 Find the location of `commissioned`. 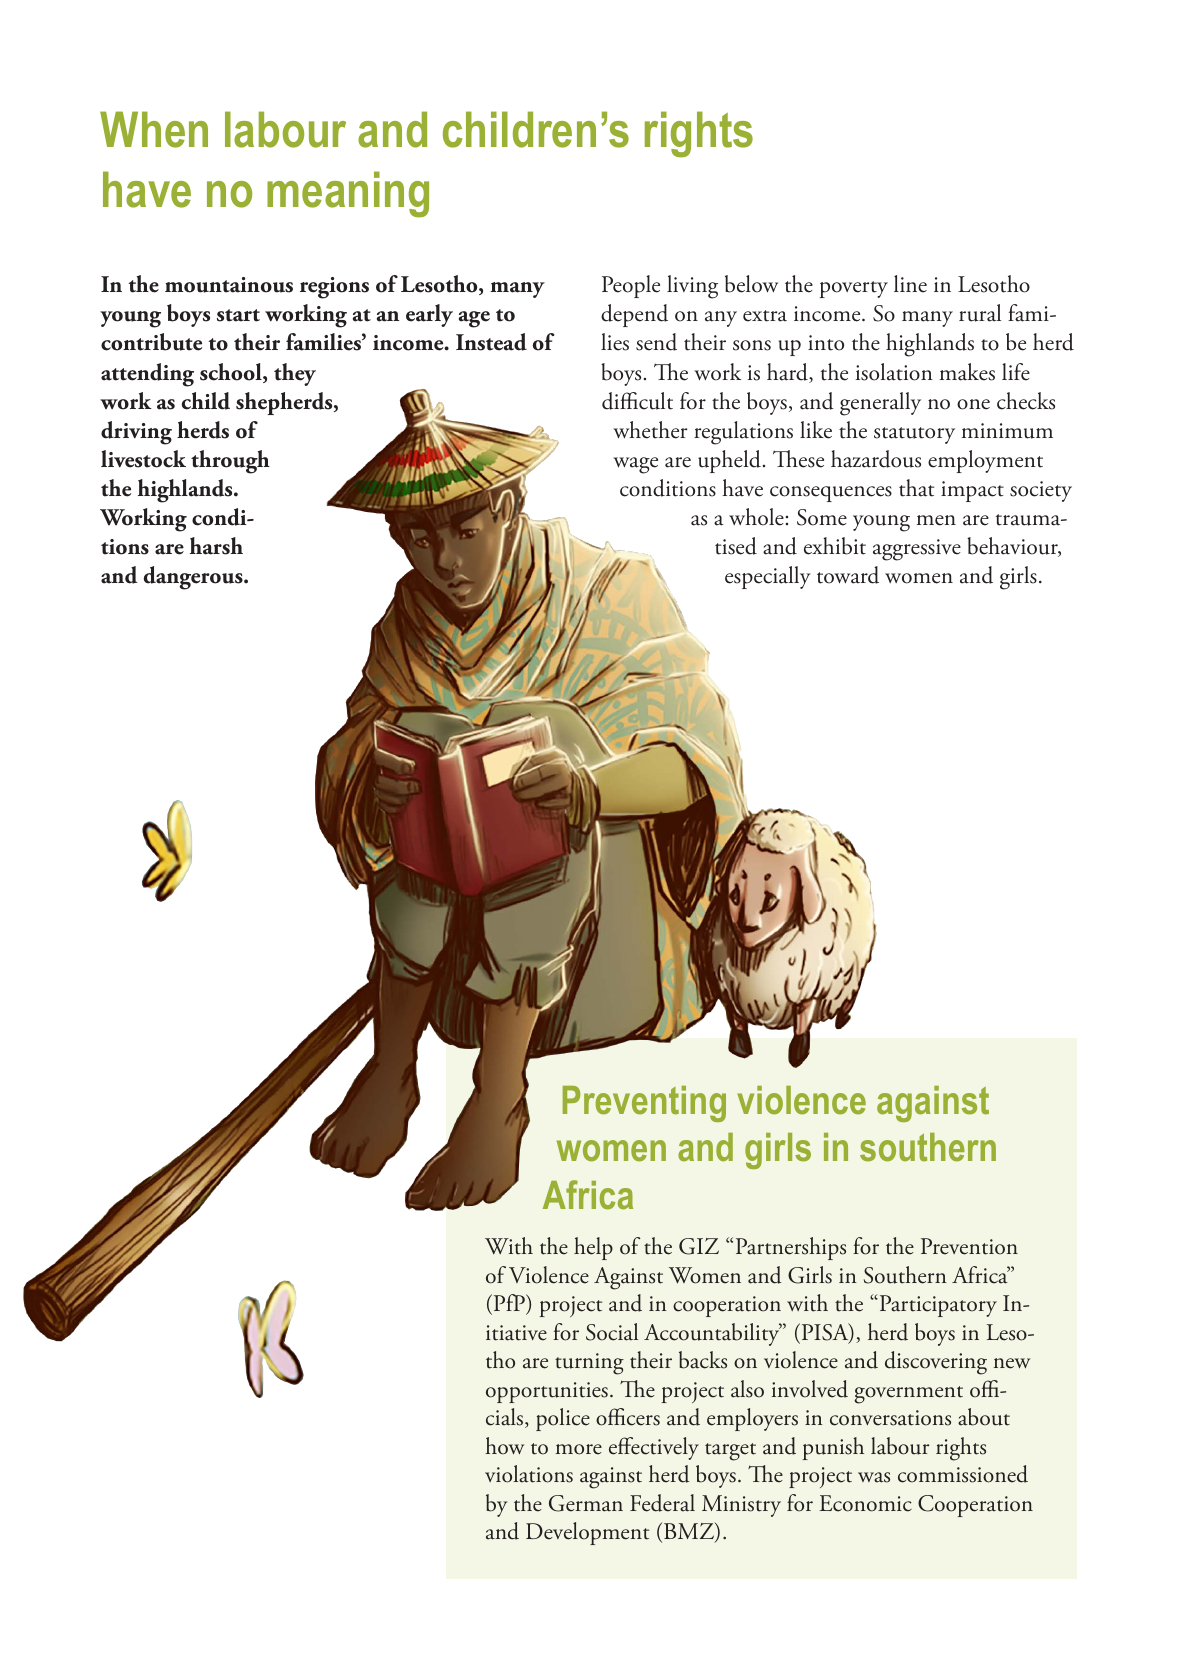

commissioned is located at coordinates (963, 1474).
